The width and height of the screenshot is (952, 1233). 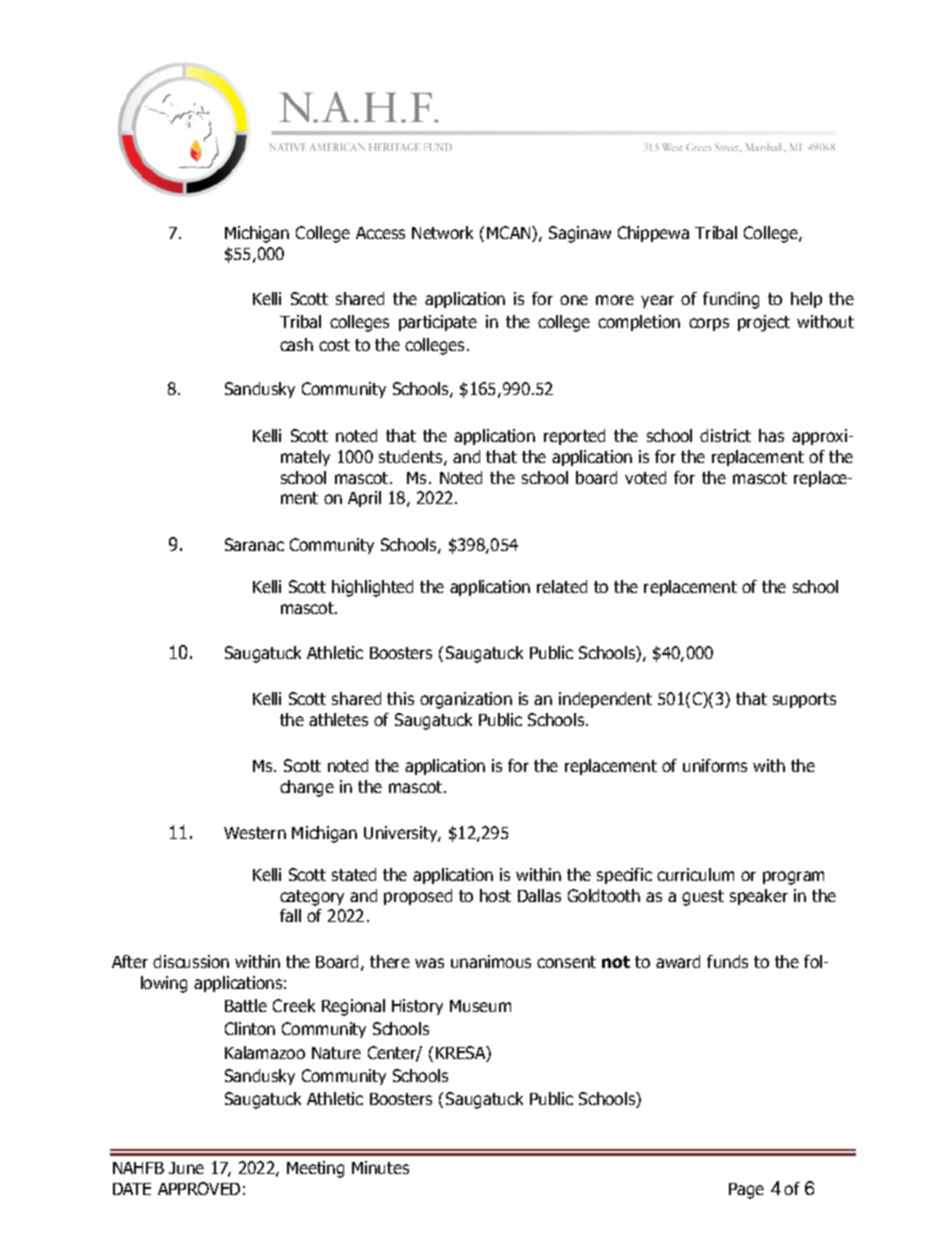 I want to click on district, so click(x=725, y=435).
